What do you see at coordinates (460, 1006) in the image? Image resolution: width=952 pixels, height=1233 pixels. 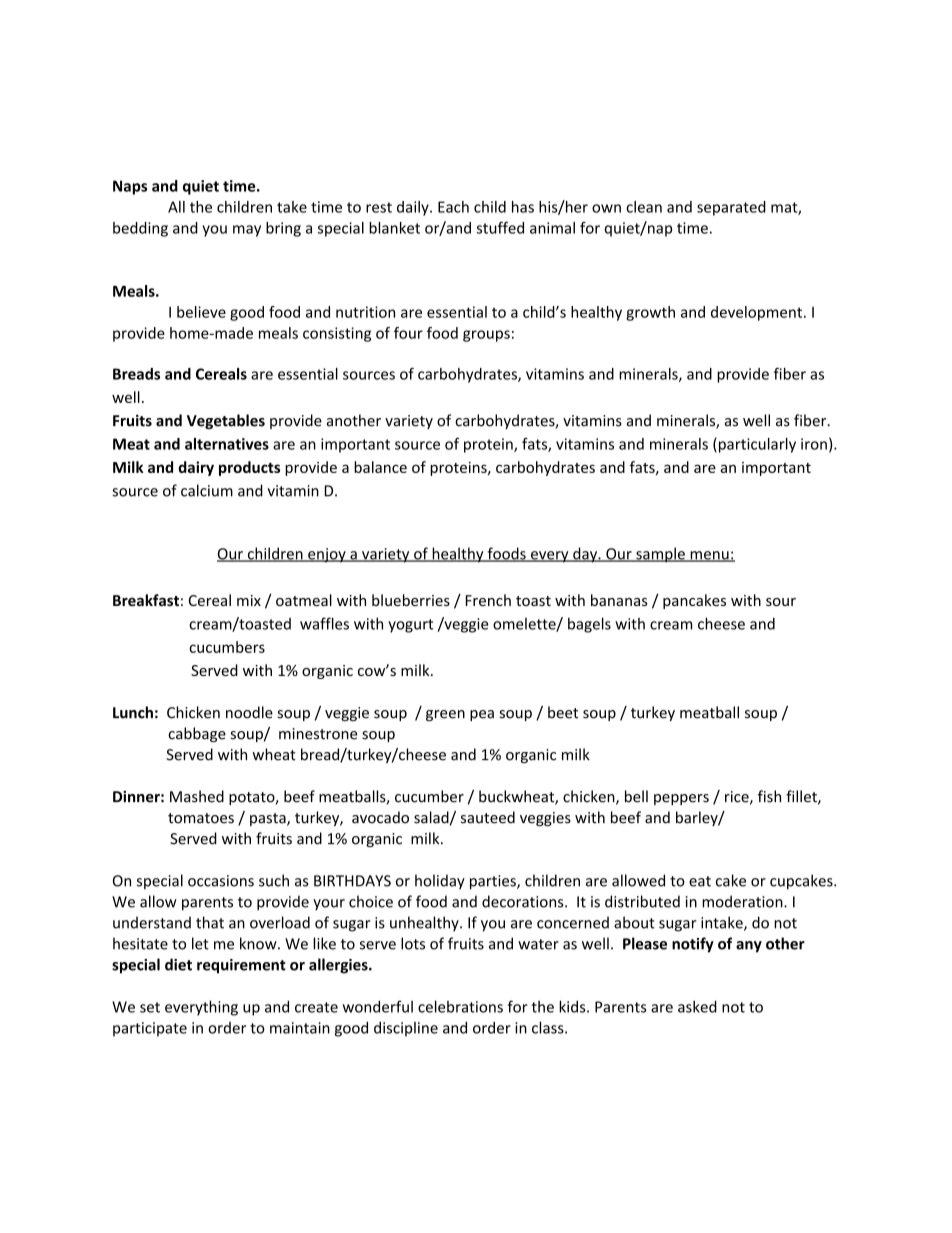 I see `celebrations` at bounding box center [460, 1006].
